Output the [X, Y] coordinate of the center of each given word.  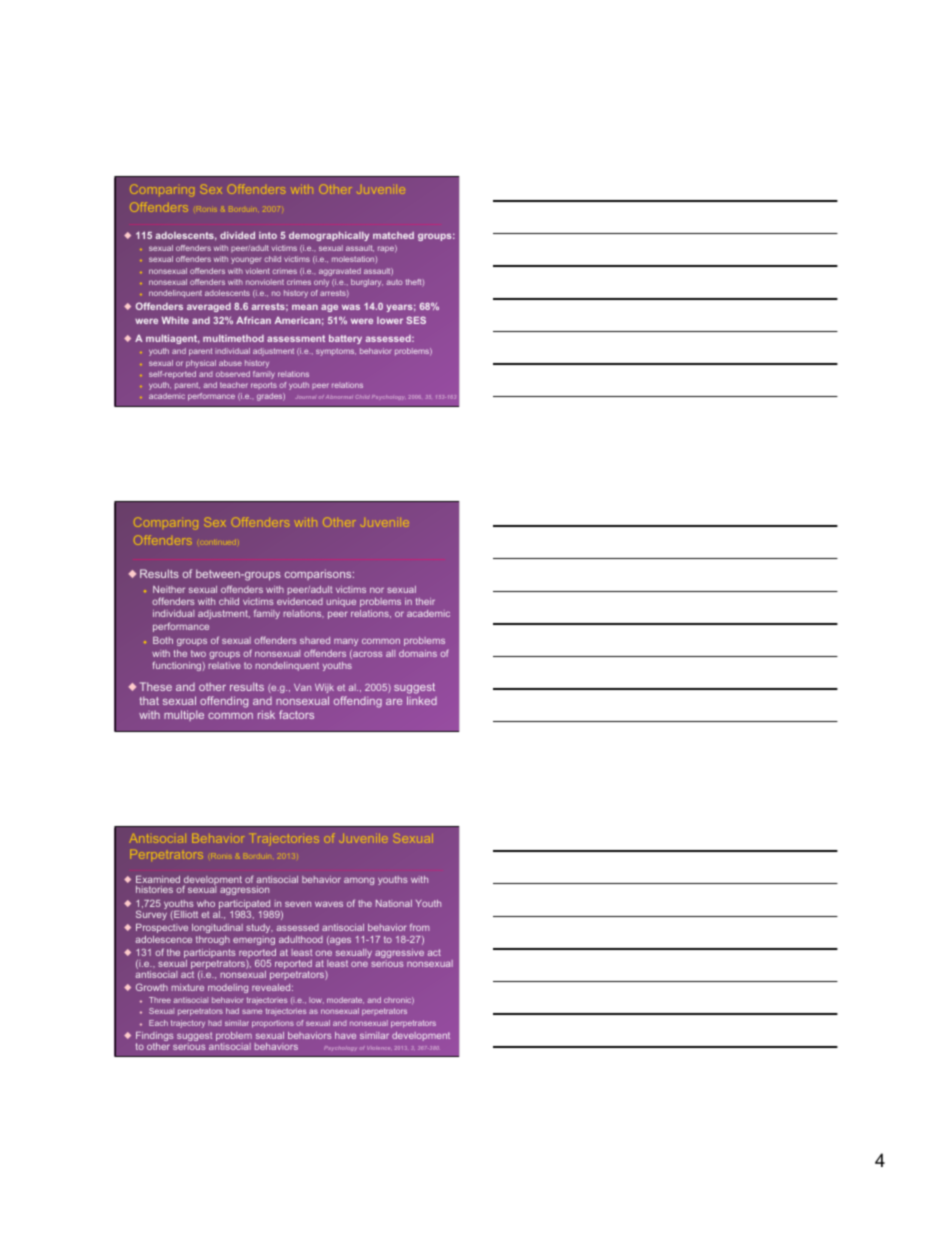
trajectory [188, 1024]
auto [395, 282]
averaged [209, 307]
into [268, 235]
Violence [379, 1048]
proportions [273, 1024]
